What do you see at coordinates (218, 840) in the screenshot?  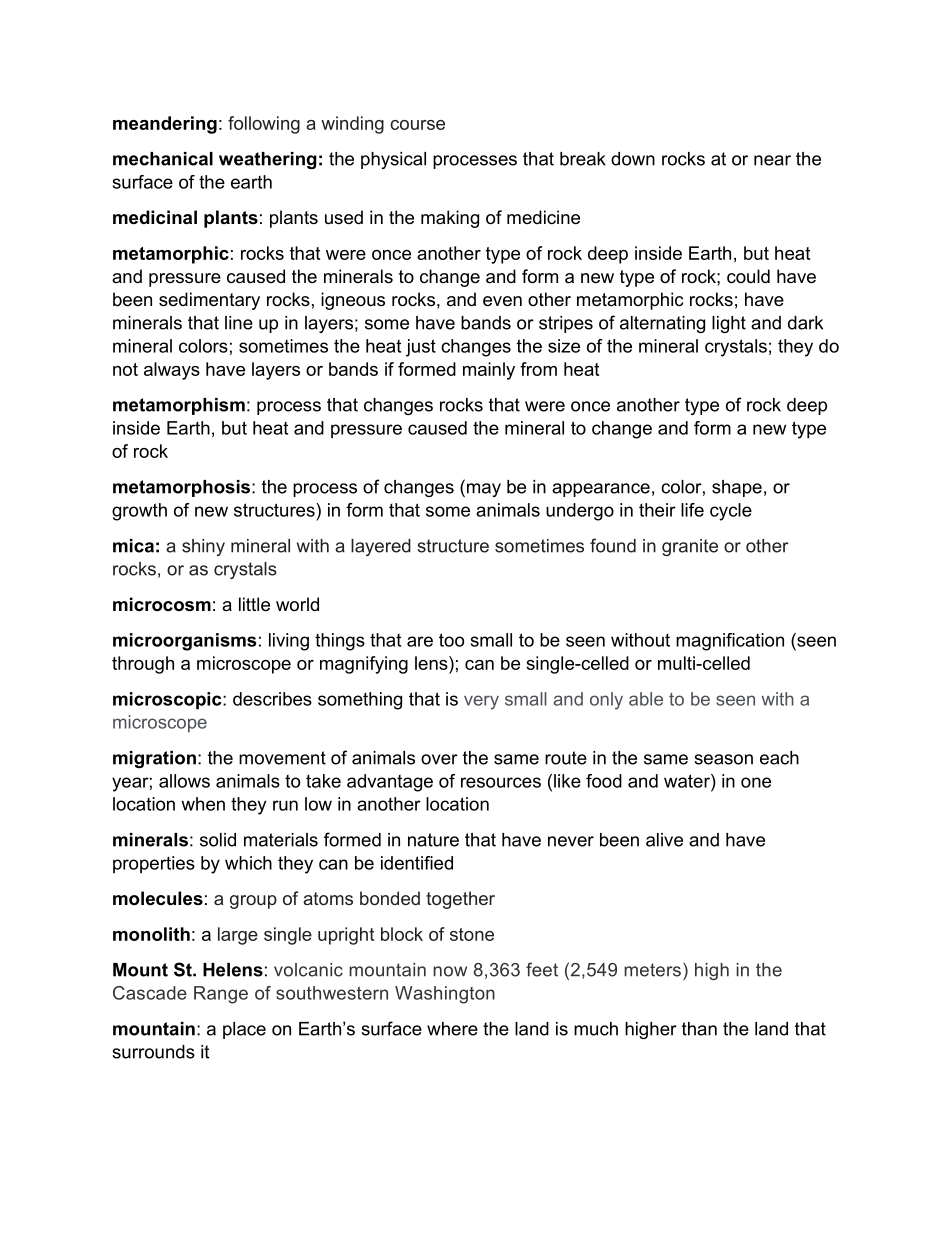 I see `solid` at bounding box center [218, 840].
